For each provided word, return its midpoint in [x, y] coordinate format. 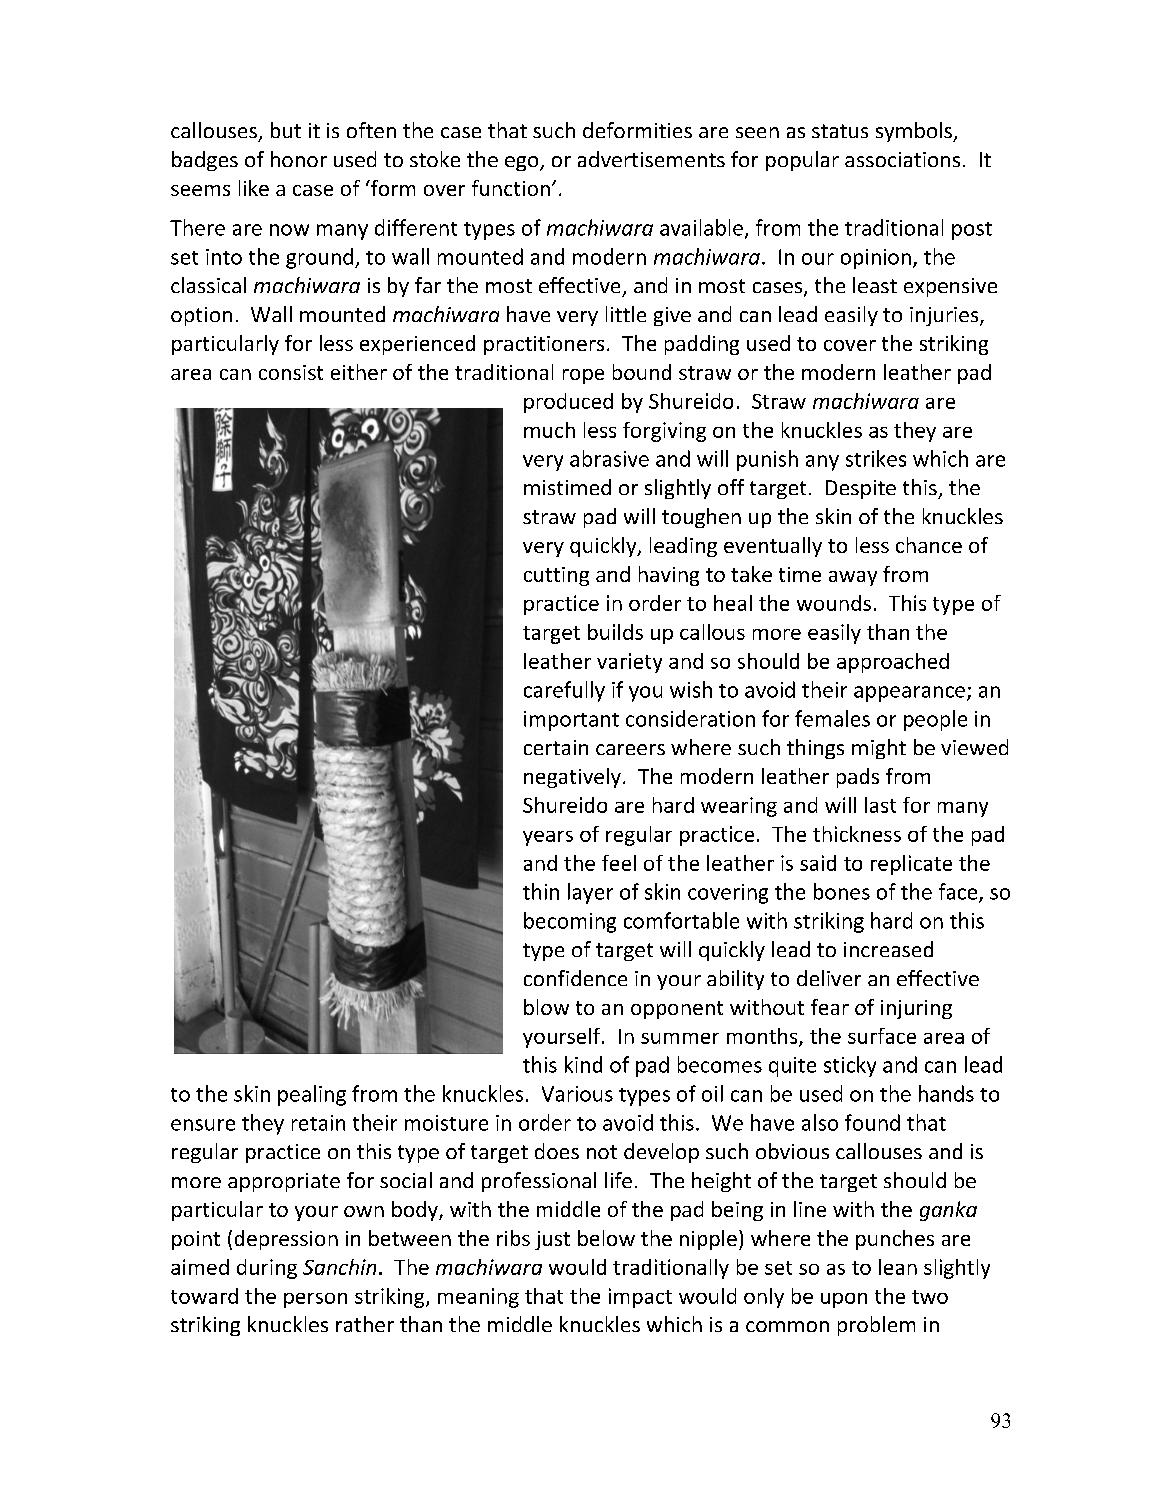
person [315, 1300]
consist [291, 372]
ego [523, 163]
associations [902, 159]
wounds [834, 603]
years [548, 838]
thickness [857, 834]
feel [619, 863]
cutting [556, 576]
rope [583, 376]
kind [583, 1064]
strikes [876, 458]
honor [299, 159]
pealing [312, 1095]
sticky [850, 1066]
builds [615, 632]
